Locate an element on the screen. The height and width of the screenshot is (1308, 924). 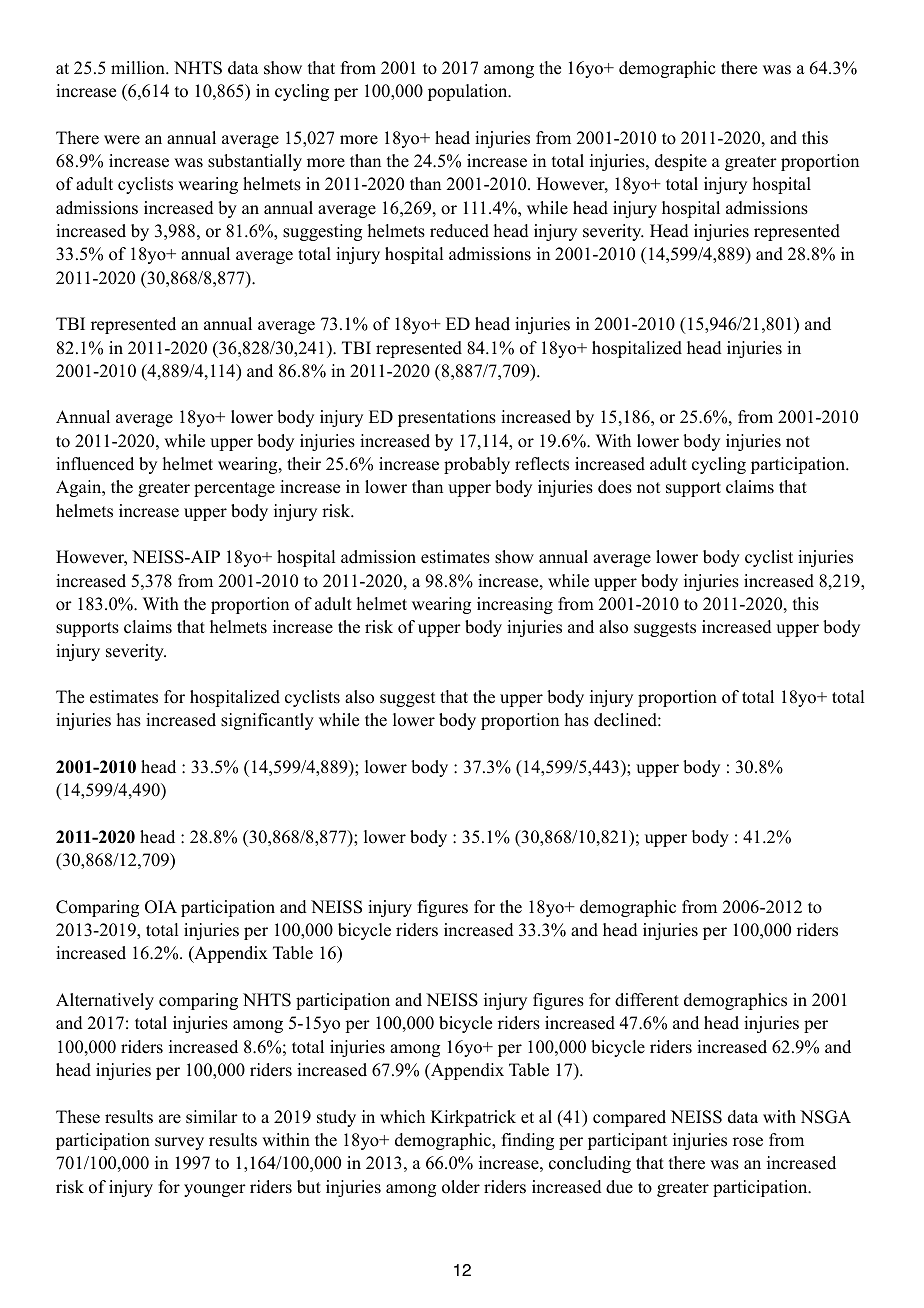
despite is located at coordinates (681, 162).
